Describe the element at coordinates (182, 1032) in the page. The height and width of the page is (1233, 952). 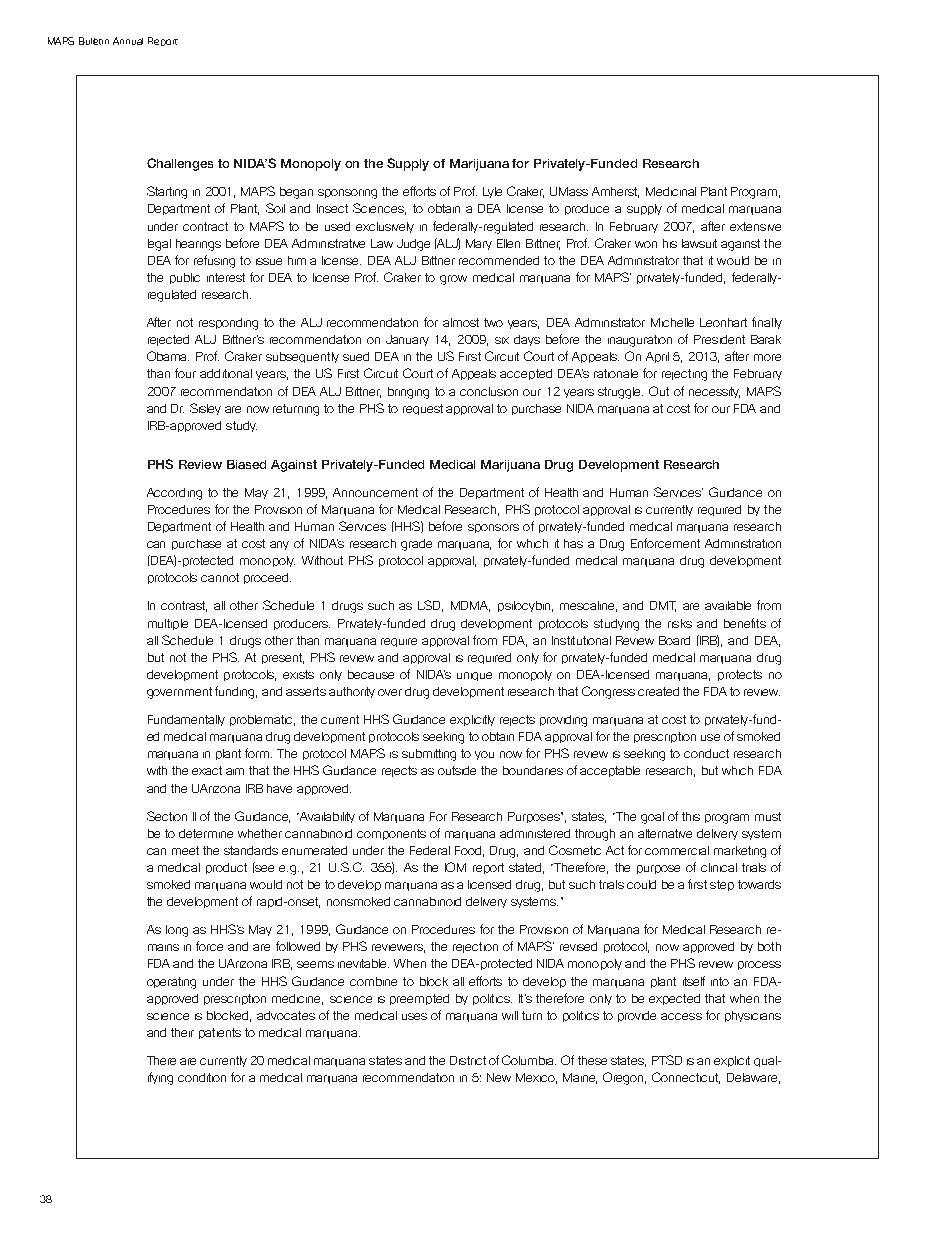
I see `their` at that location.
